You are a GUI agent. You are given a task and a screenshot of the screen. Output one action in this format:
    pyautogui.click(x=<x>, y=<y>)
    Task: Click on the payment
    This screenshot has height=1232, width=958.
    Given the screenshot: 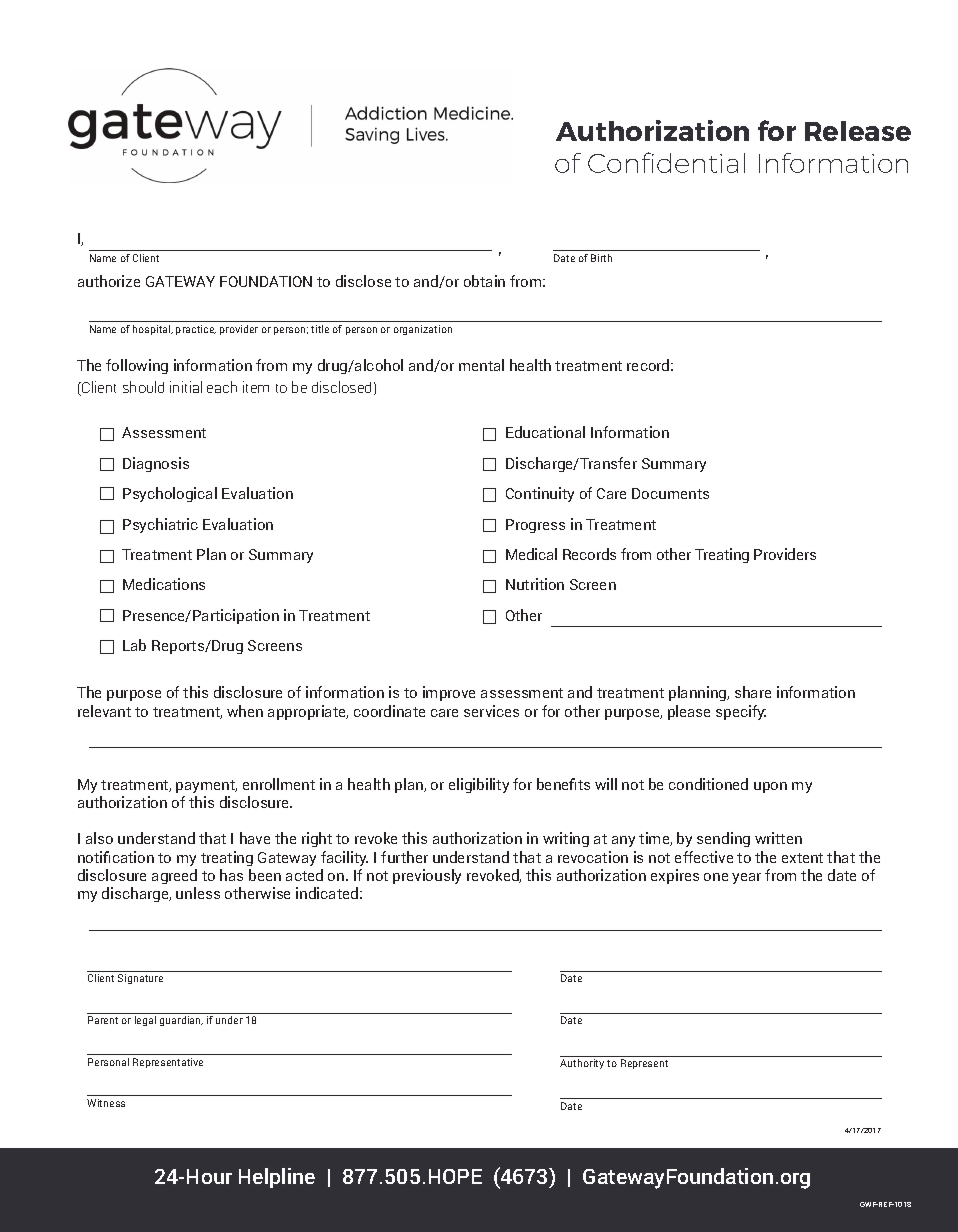 What is the action you would take?
    pyautogui.click(x=206, y=786)
